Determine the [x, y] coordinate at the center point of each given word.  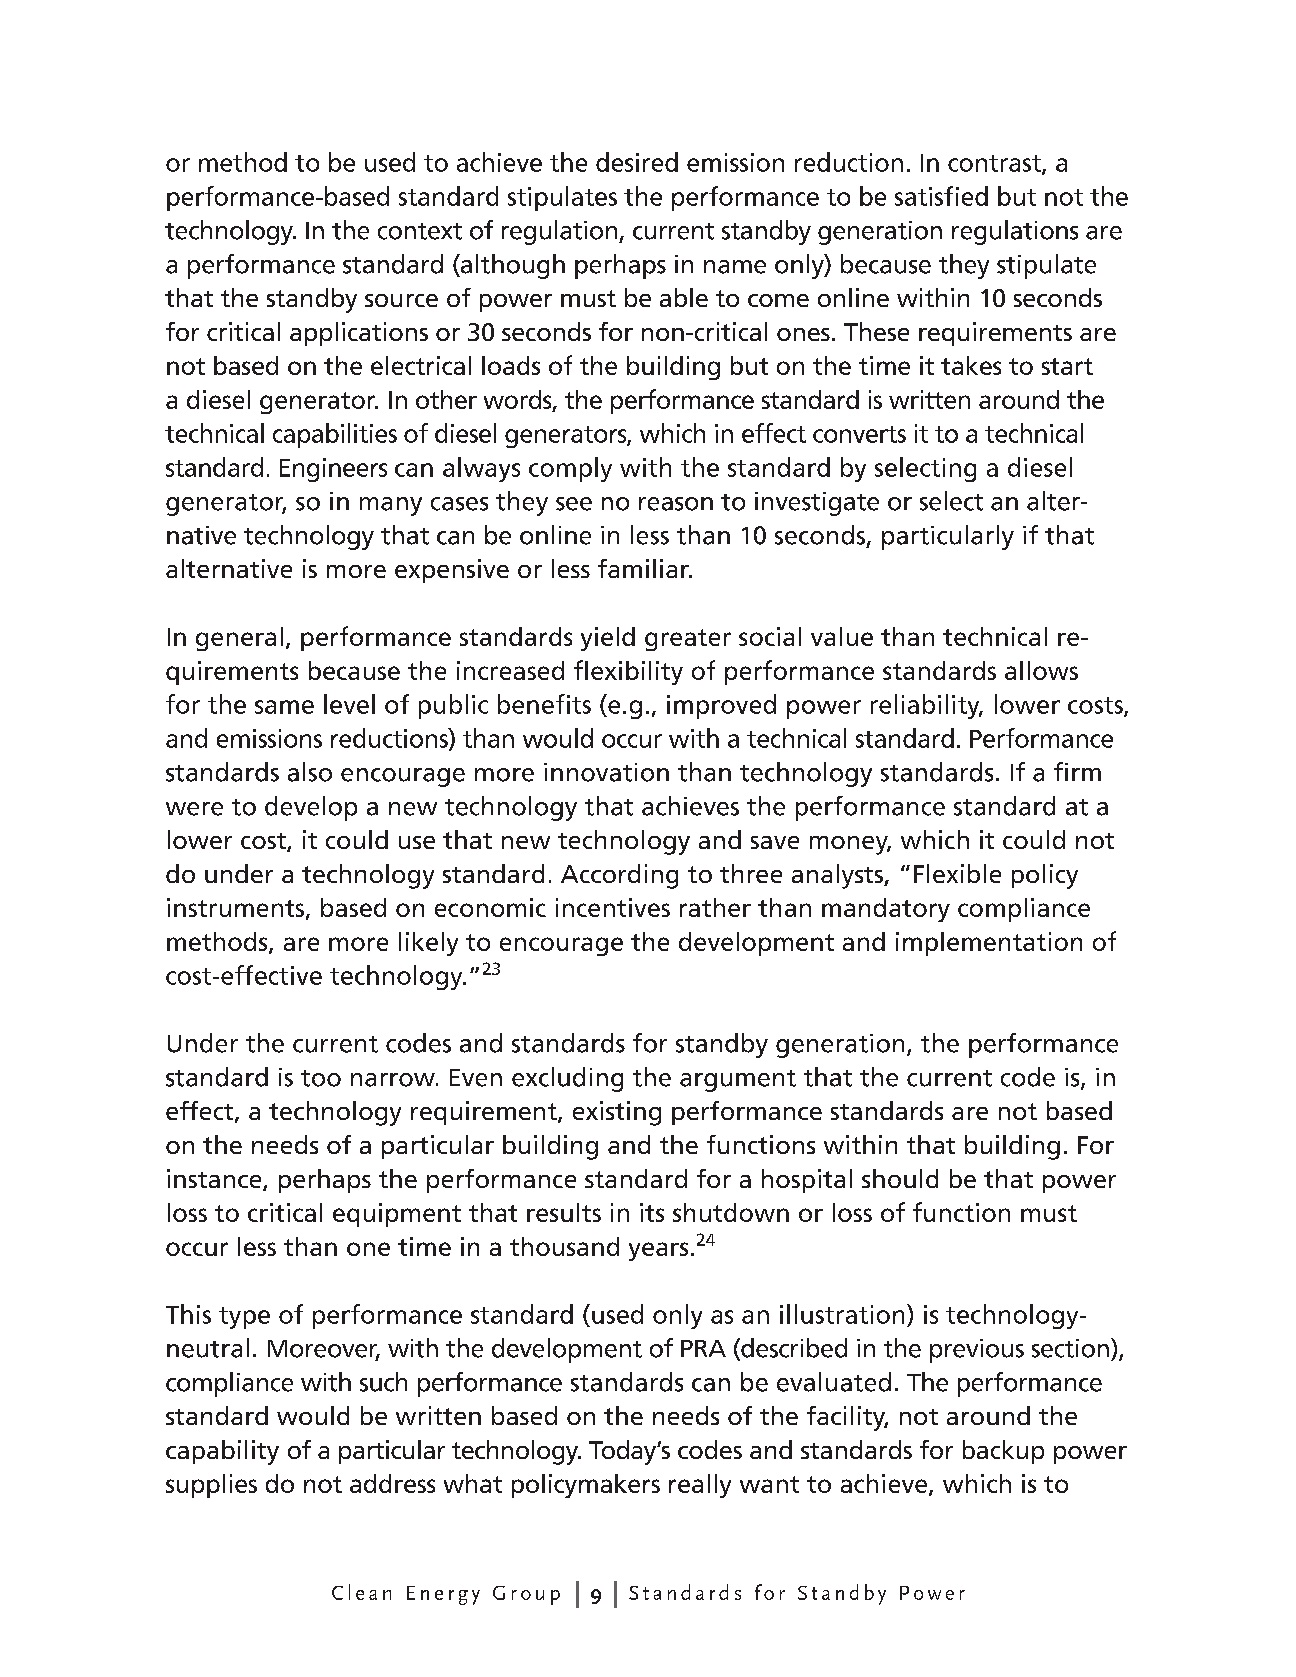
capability [222, 1452]
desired [637, 162]
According [619, 876]
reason [676, 504]
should [900, 1178]
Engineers [333, 470]
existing [617, 1113]
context [420, 231]
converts [859, 434]
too [321, 1078]
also [310, 772]
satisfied [941, 196]
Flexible [957, 873]
